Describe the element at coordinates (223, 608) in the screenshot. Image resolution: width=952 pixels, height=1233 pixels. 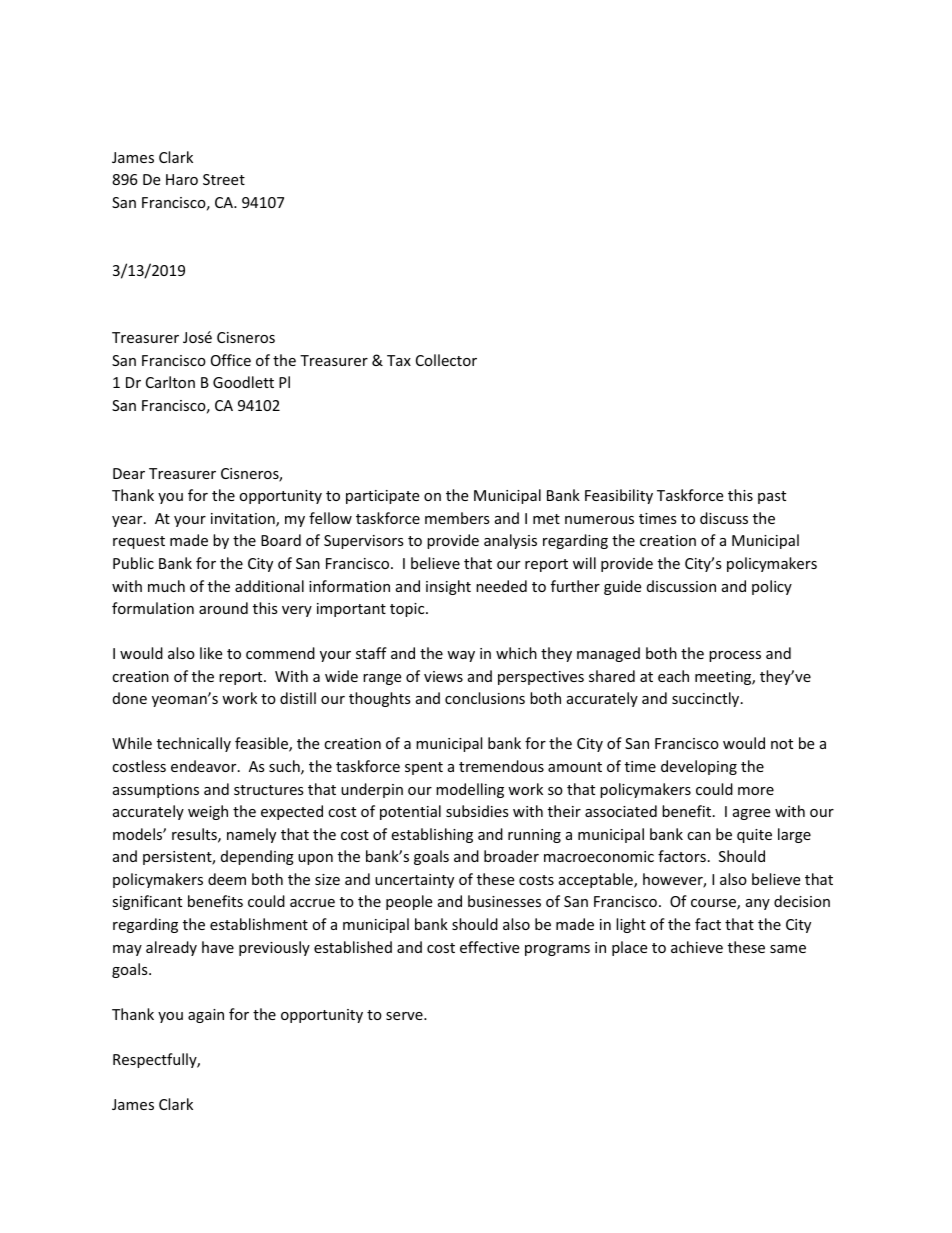
I see `around` at that location.
